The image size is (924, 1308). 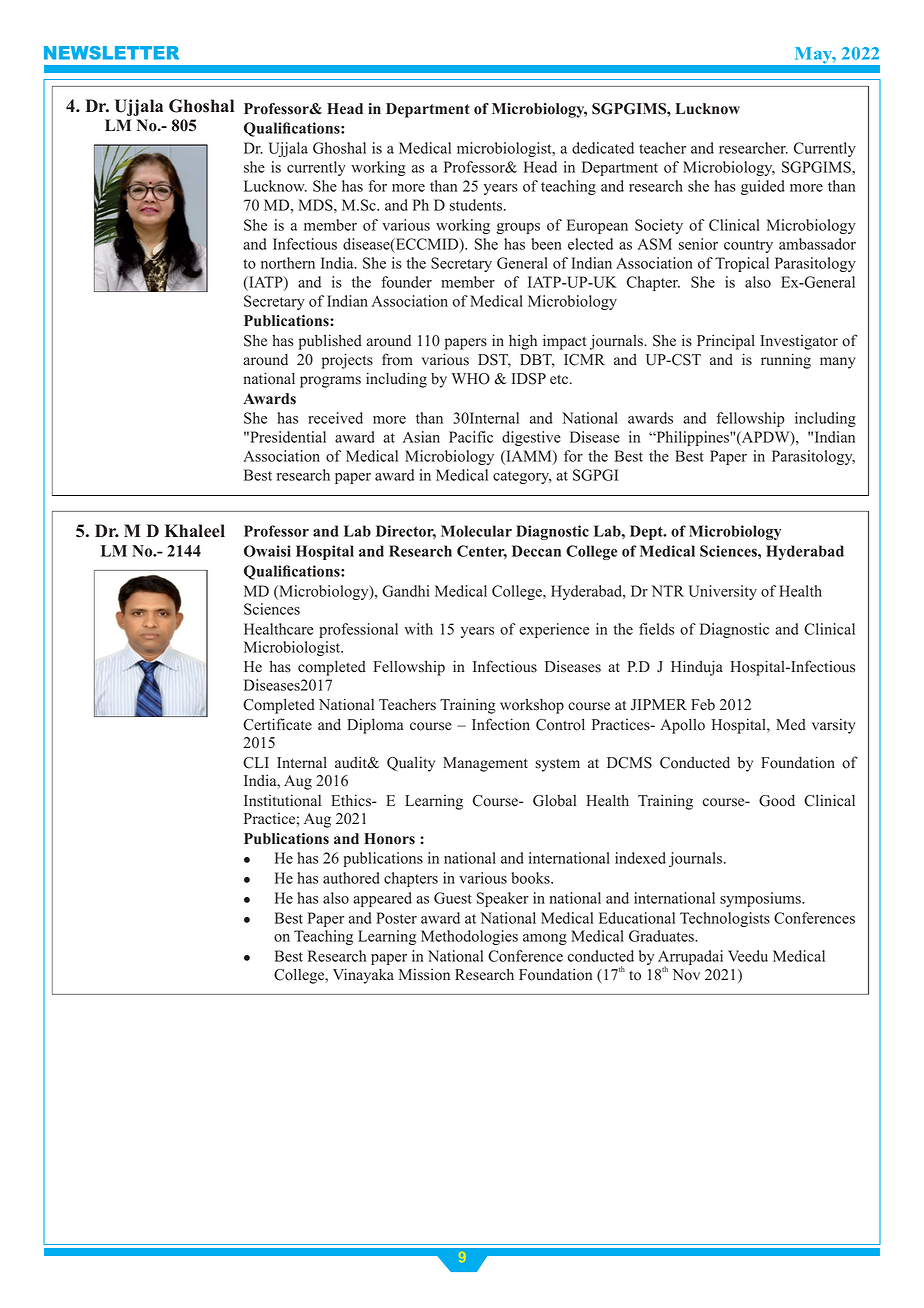 I want to click on guided, so click(x=763, y=187).
